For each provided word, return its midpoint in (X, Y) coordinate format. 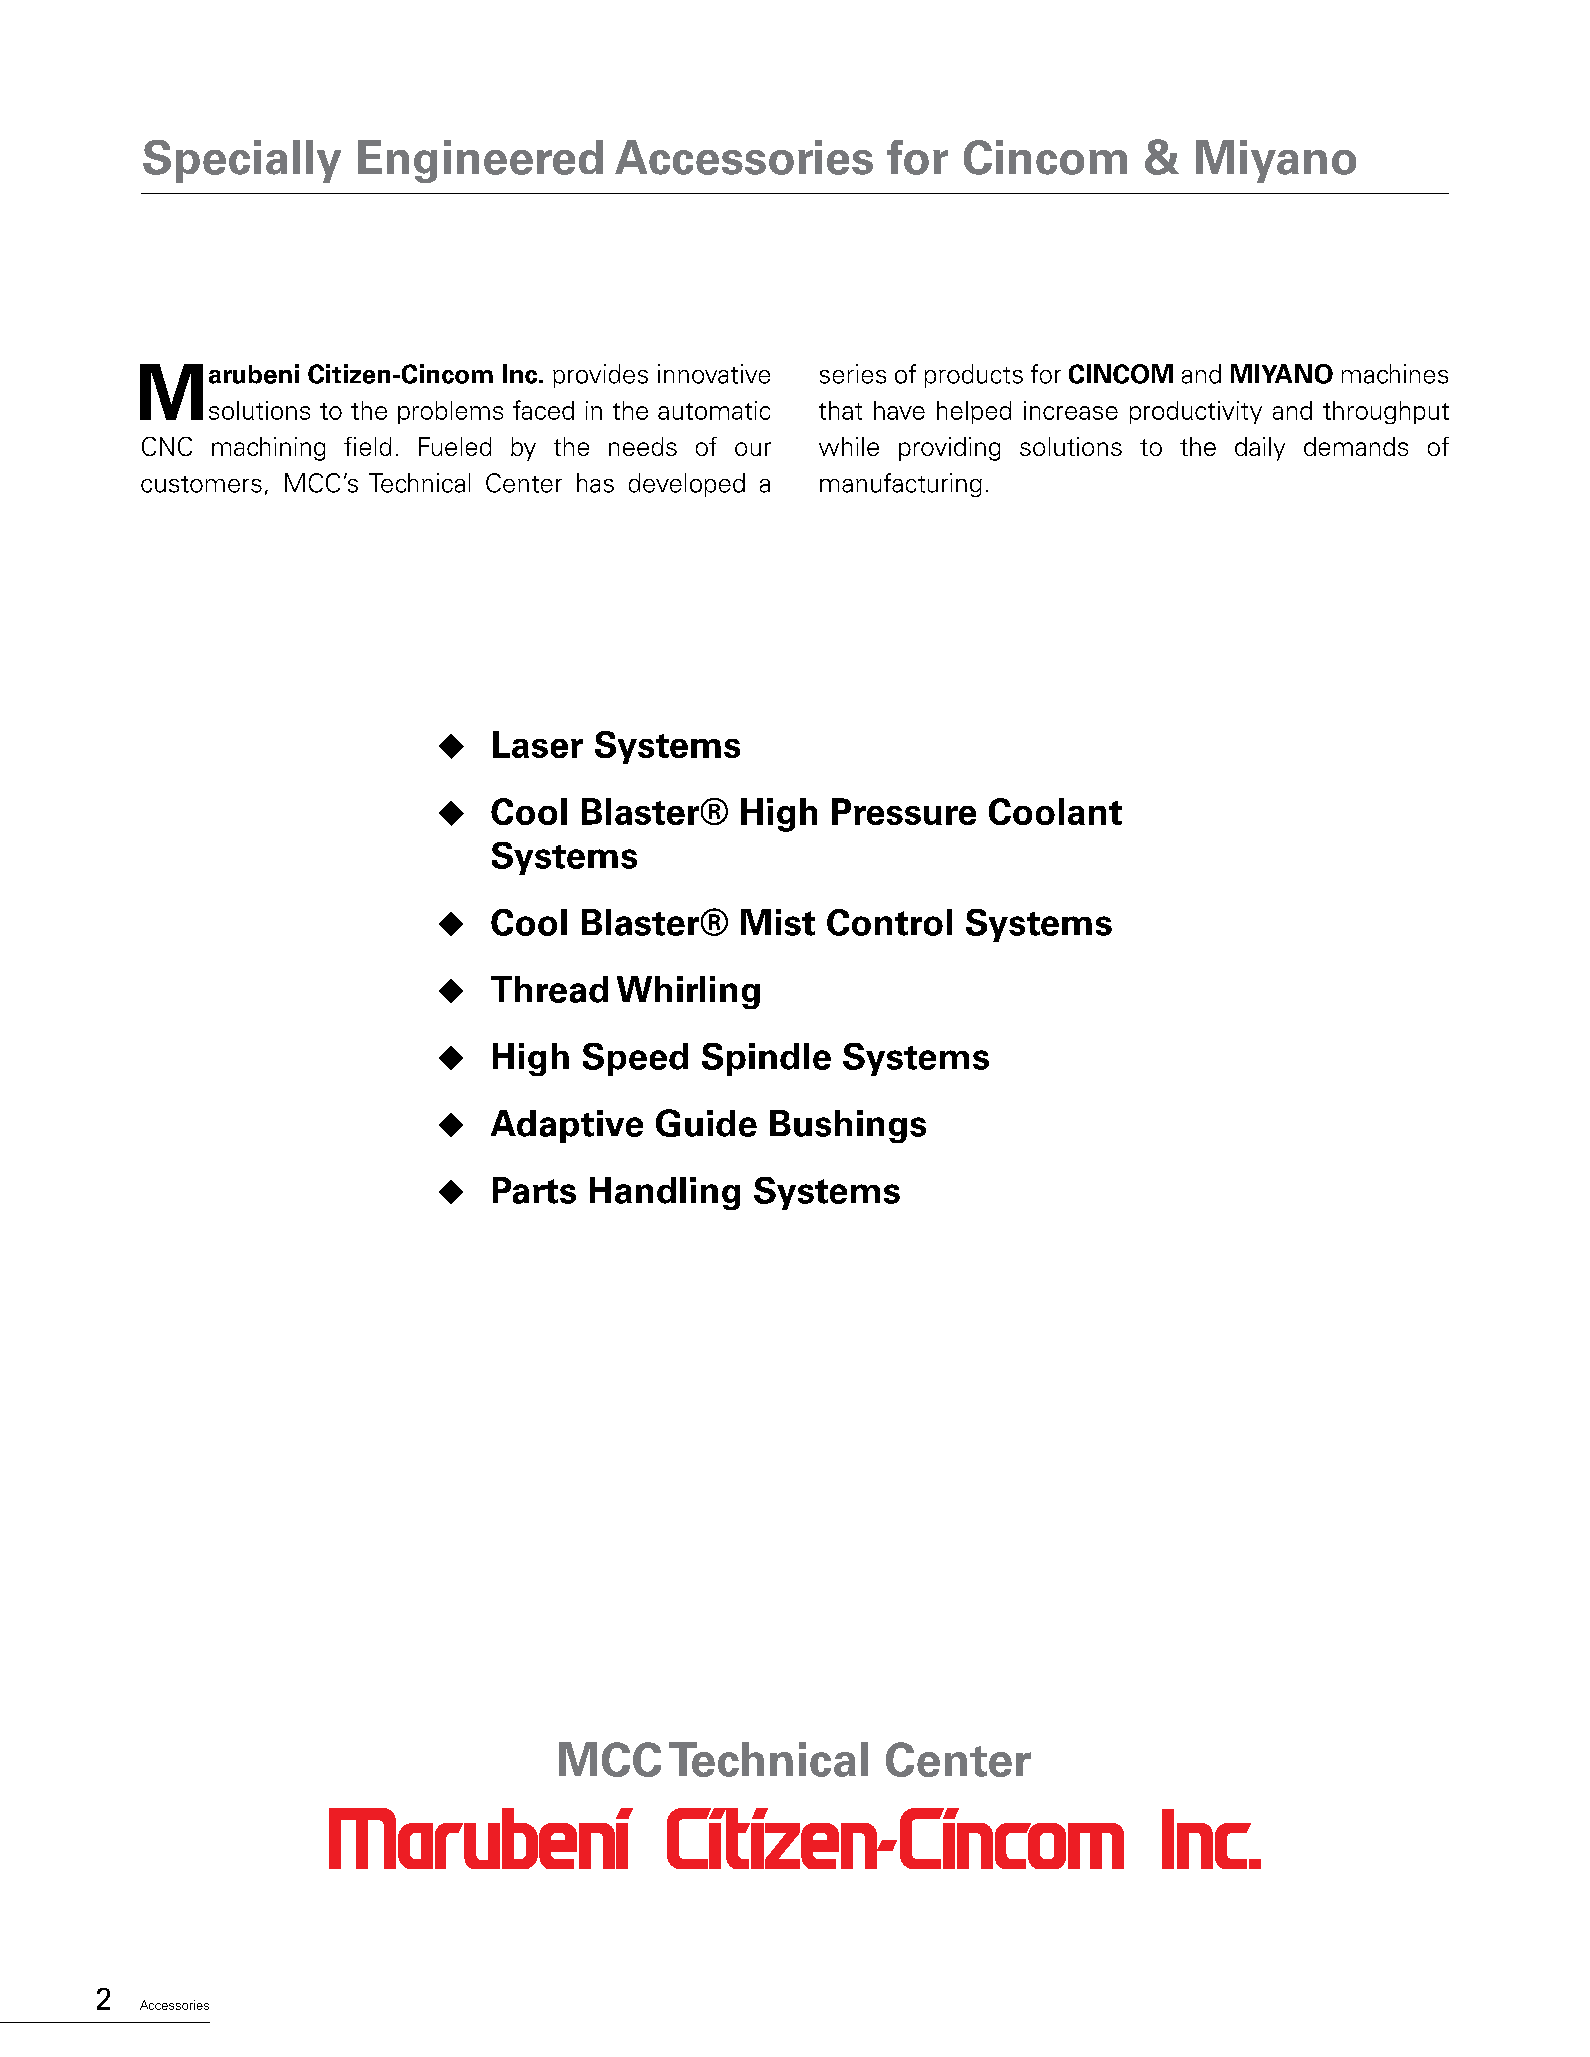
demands (1356, 446)
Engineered (480, 161)
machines (1395, 374)
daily (1260, 449)
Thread (549, 989)
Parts (534, 1190)
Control (889, 922)
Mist (778, 922)
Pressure (904, 811)
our (753, 449)
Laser (538, 744)
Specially (242, 161)
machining (268, 449)
